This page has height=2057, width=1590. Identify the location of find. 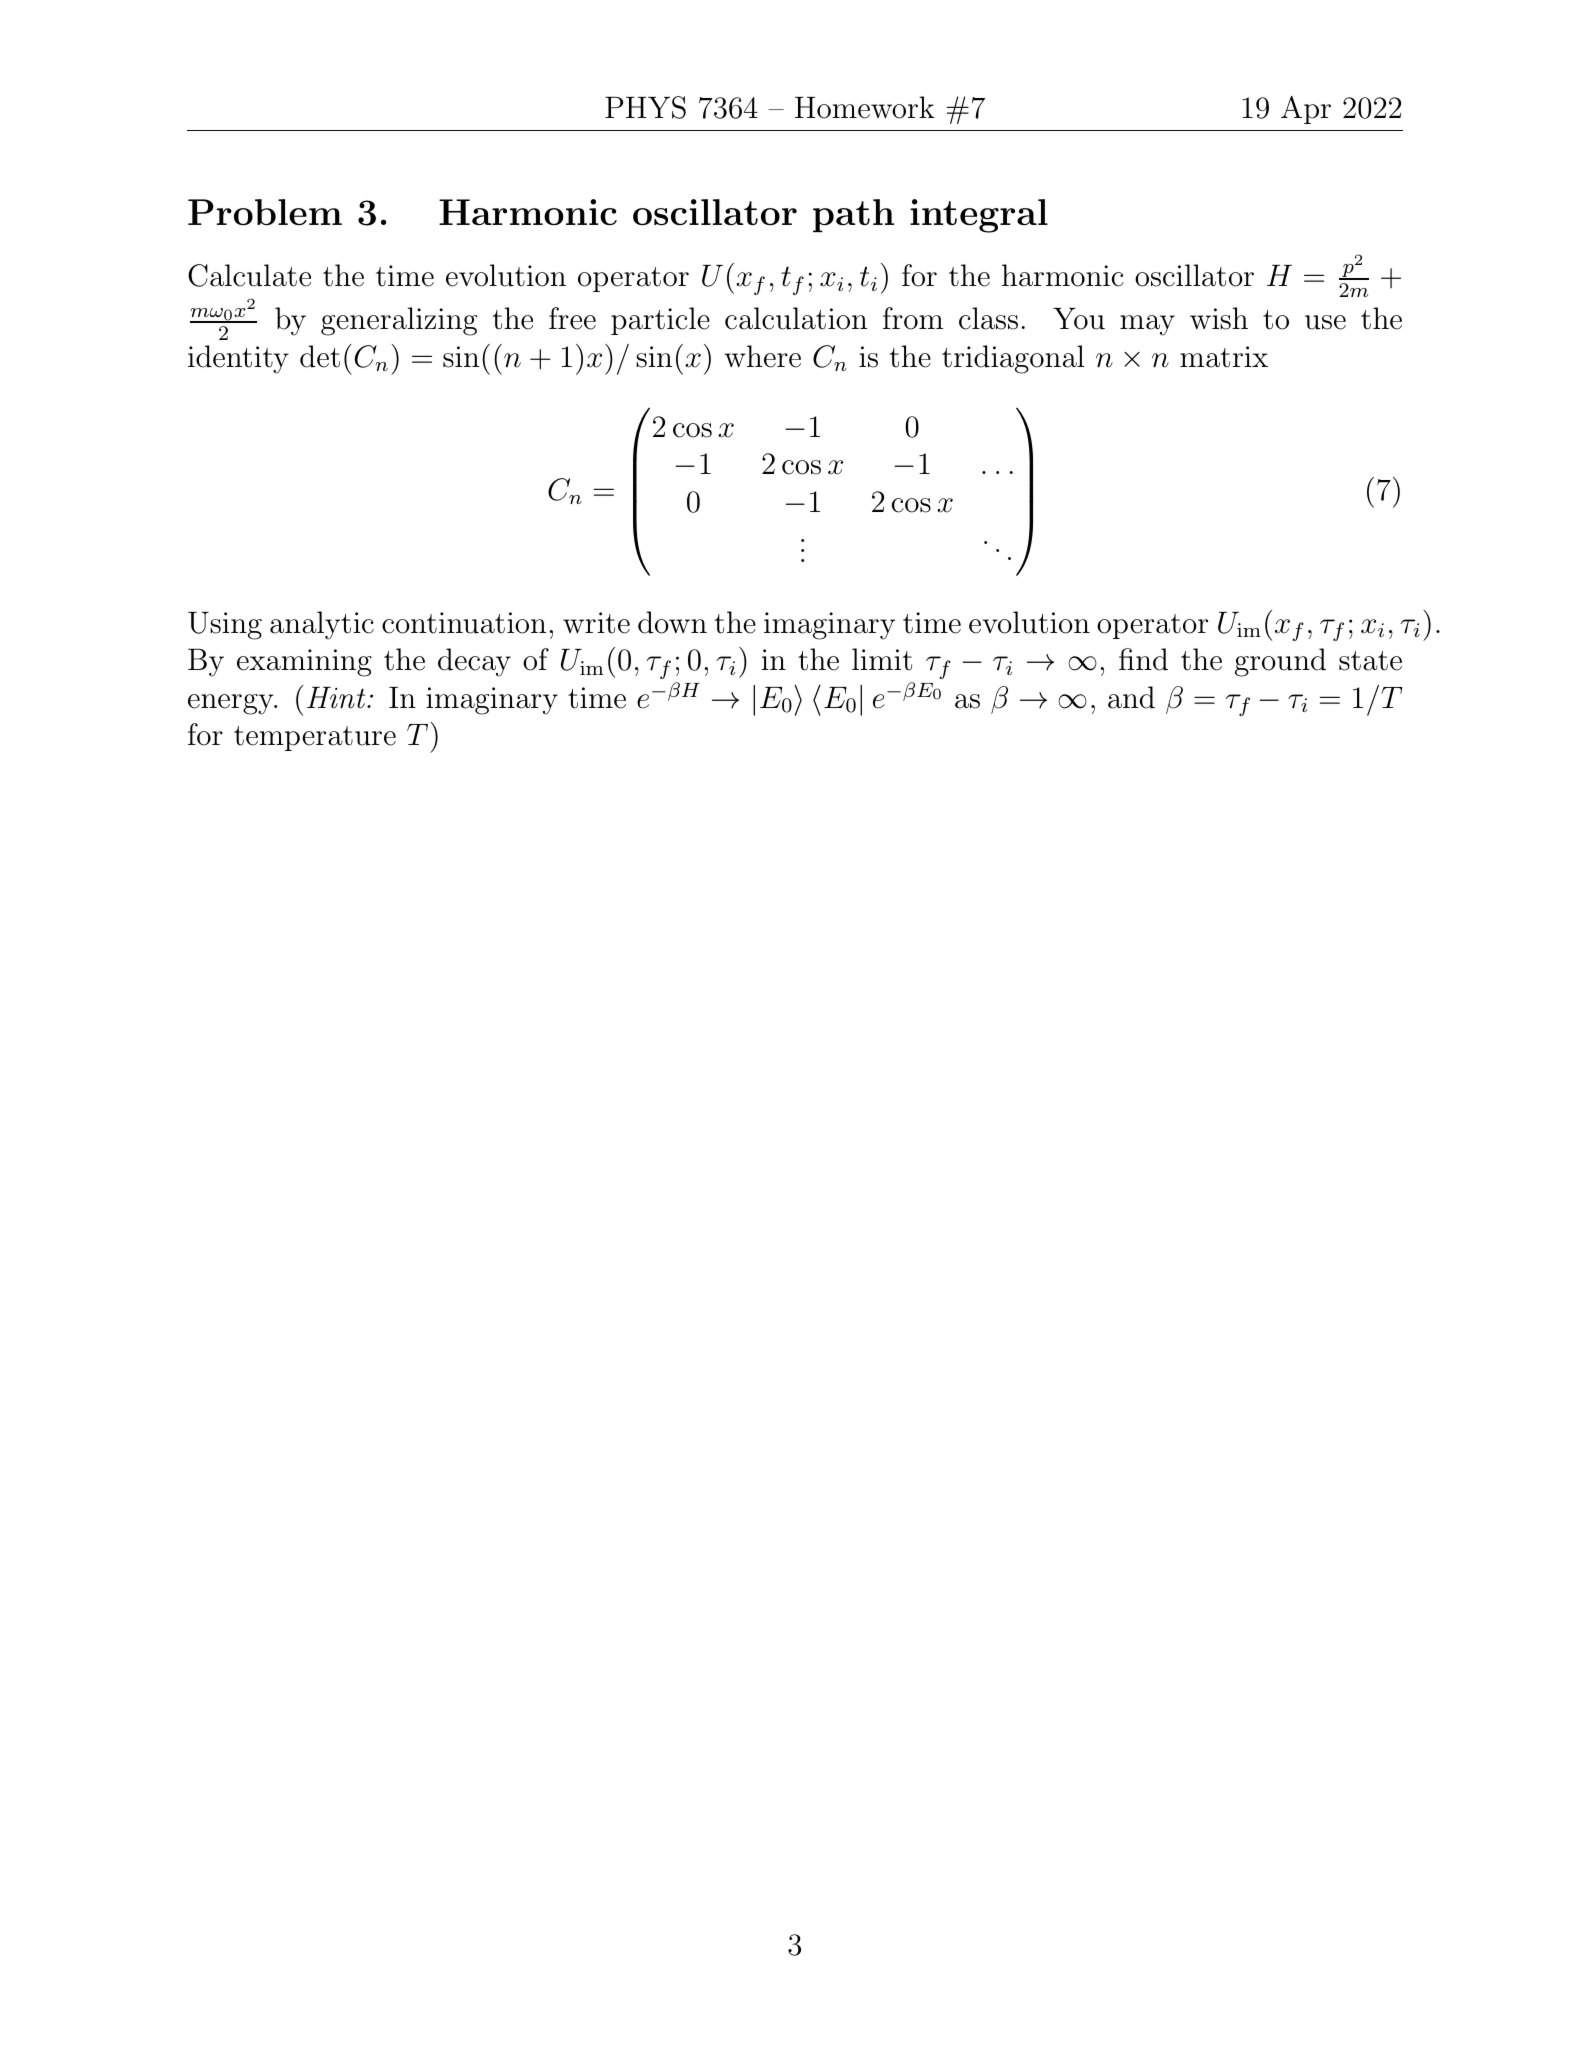
(1143, 659).
